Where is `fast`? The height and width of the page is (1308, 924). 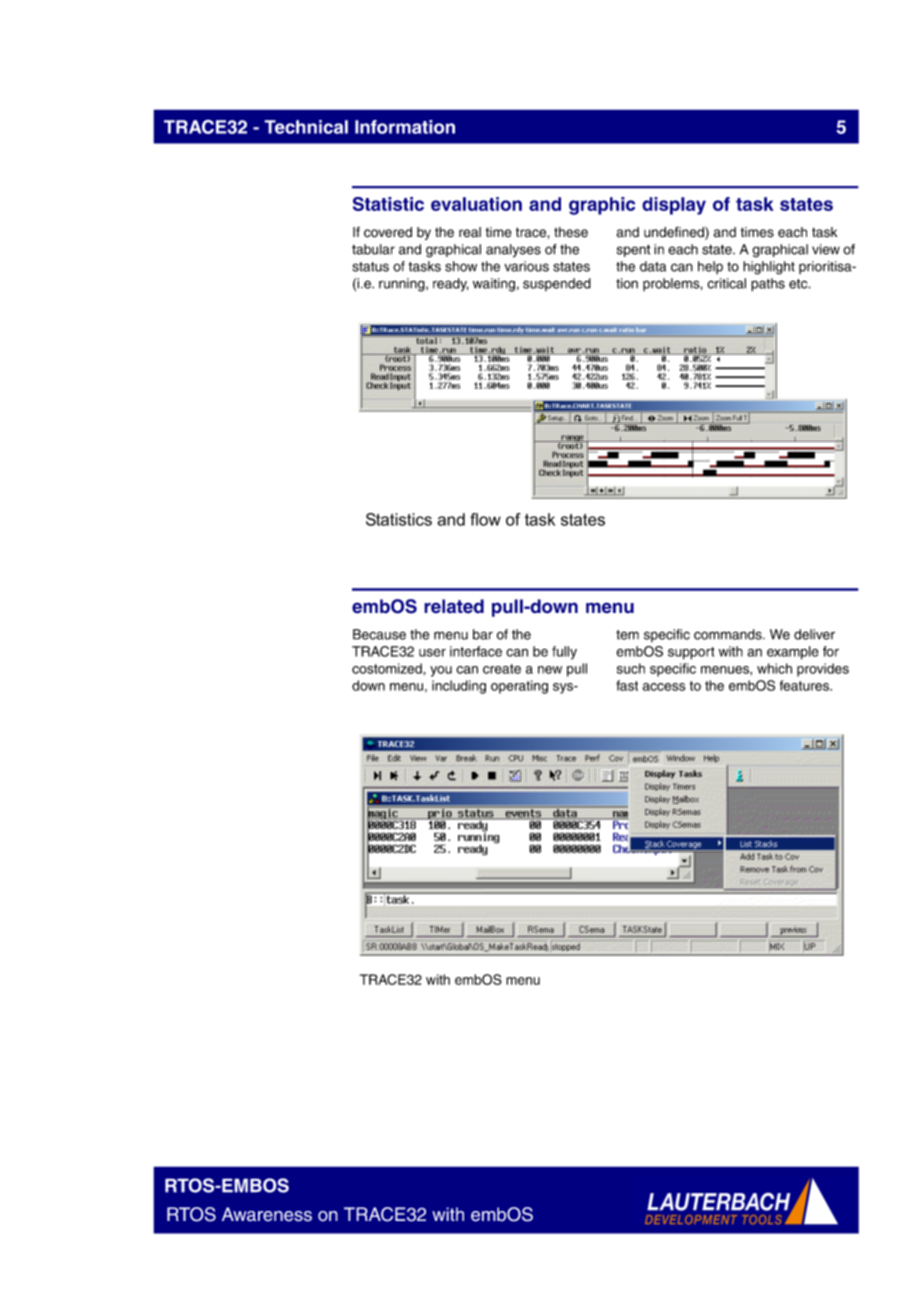 fast is located at coordinates (627, 685).
